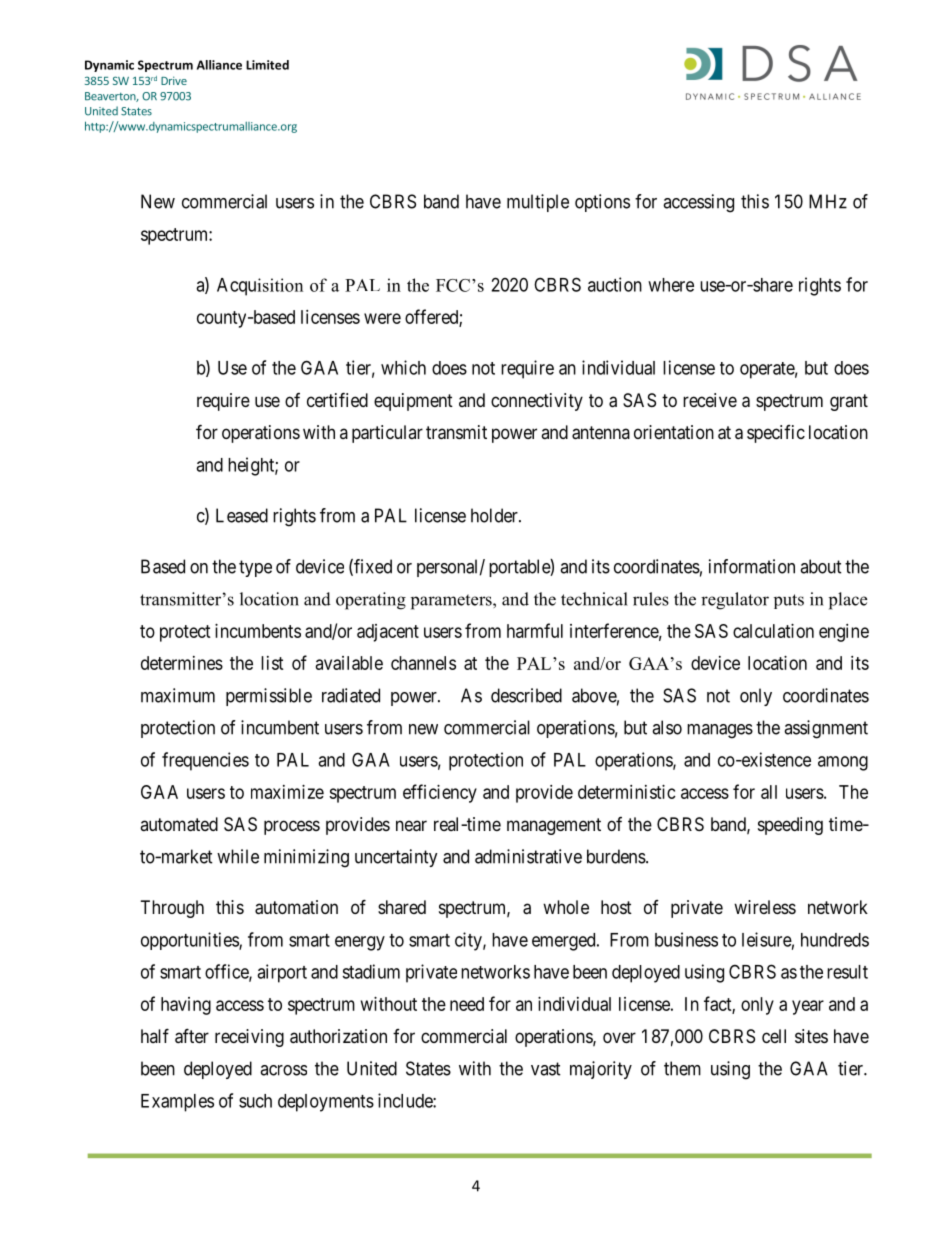  Describe the element at coordinates (292, 827) in the page. I see `process` at that location.
